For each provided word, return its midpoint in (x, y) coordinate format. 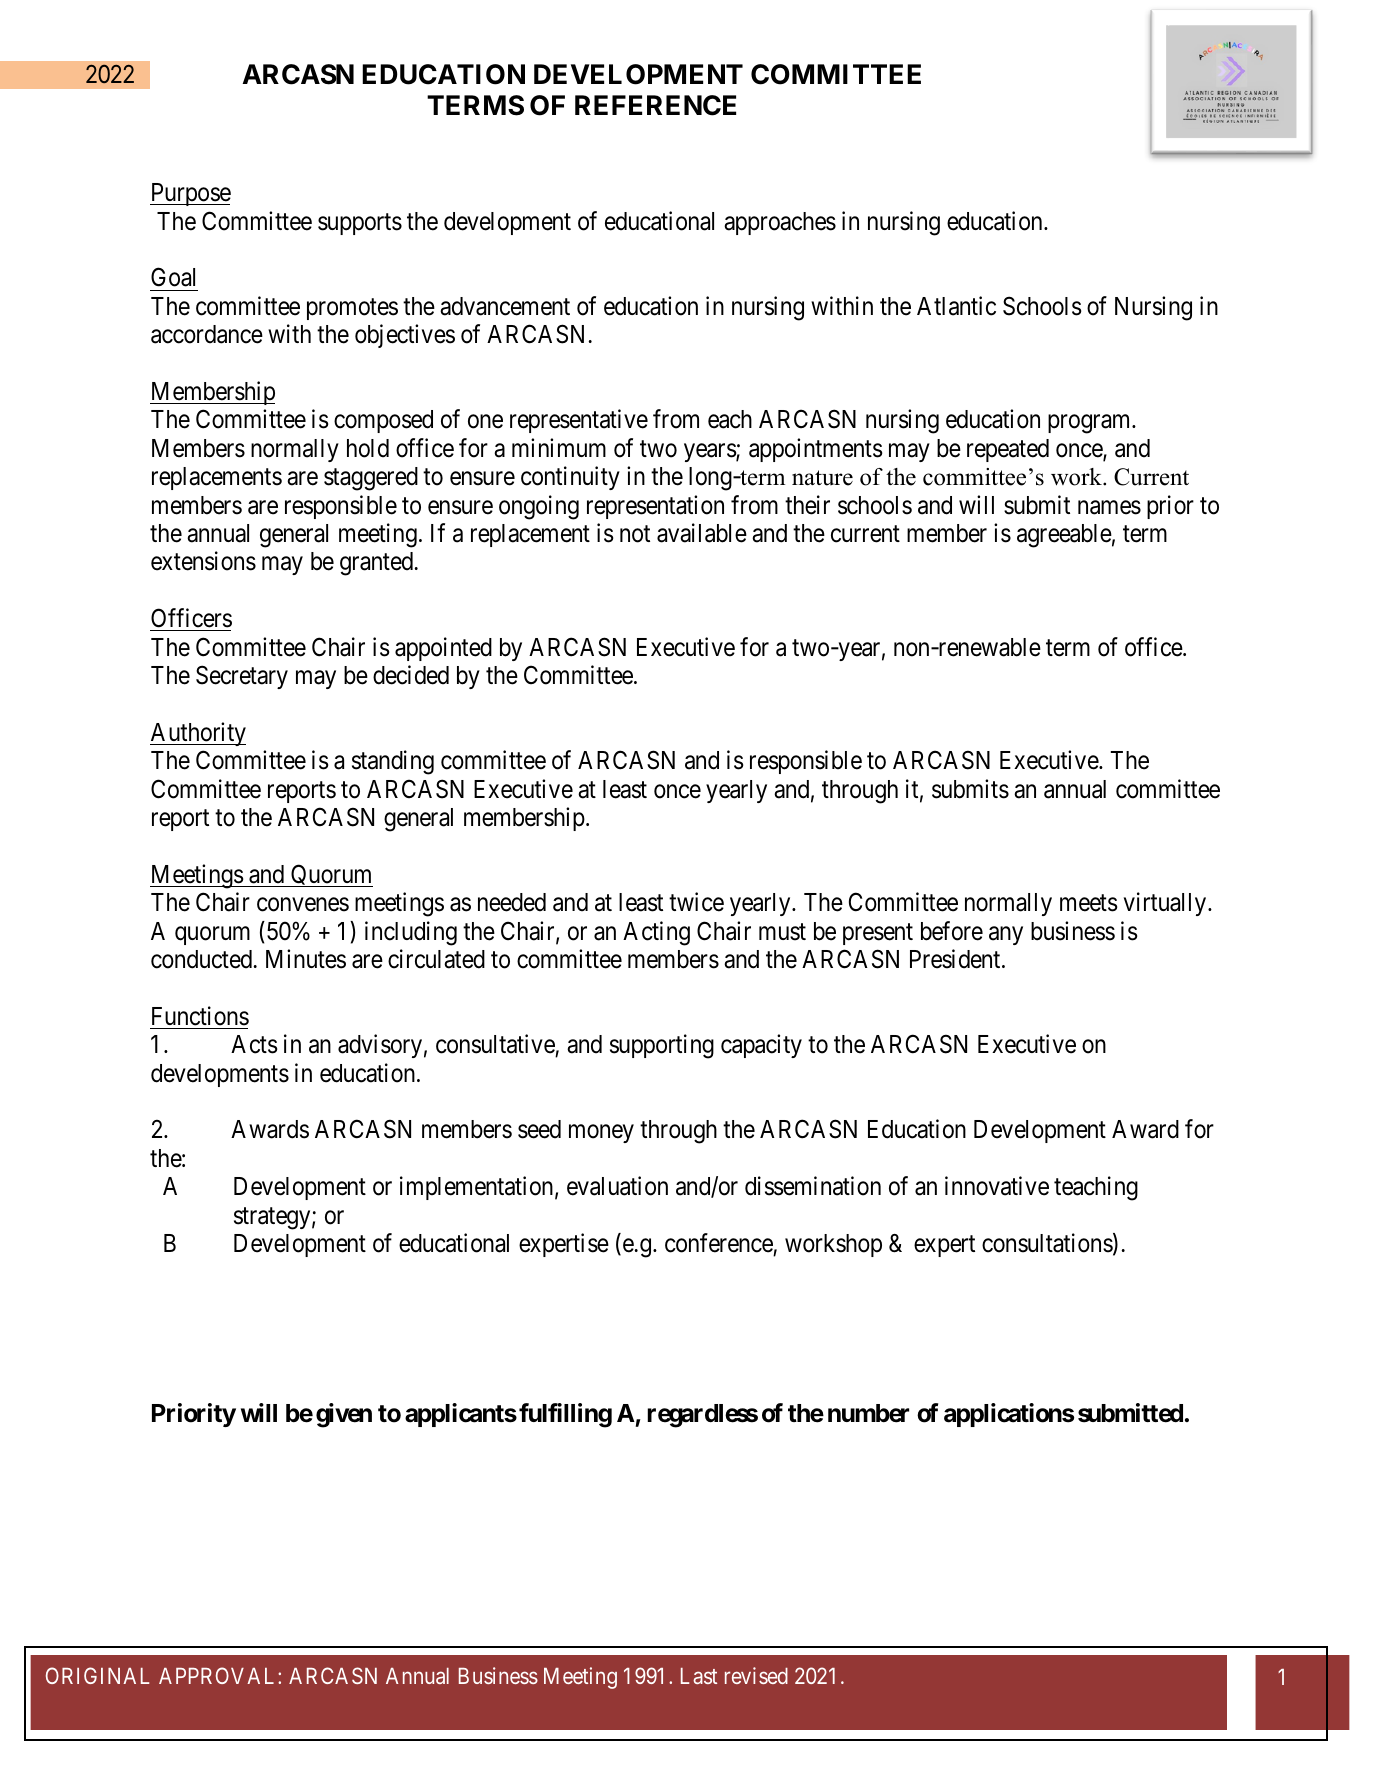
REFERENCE (655, 105)
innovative (997, 1186)
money (601, 1134)
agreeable (1064, 536)
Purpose (190, 194)
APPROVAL (219, 1675)
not (635, 534)
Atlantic (956, 306)
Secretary (242, 677)
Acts (254, 1044)
